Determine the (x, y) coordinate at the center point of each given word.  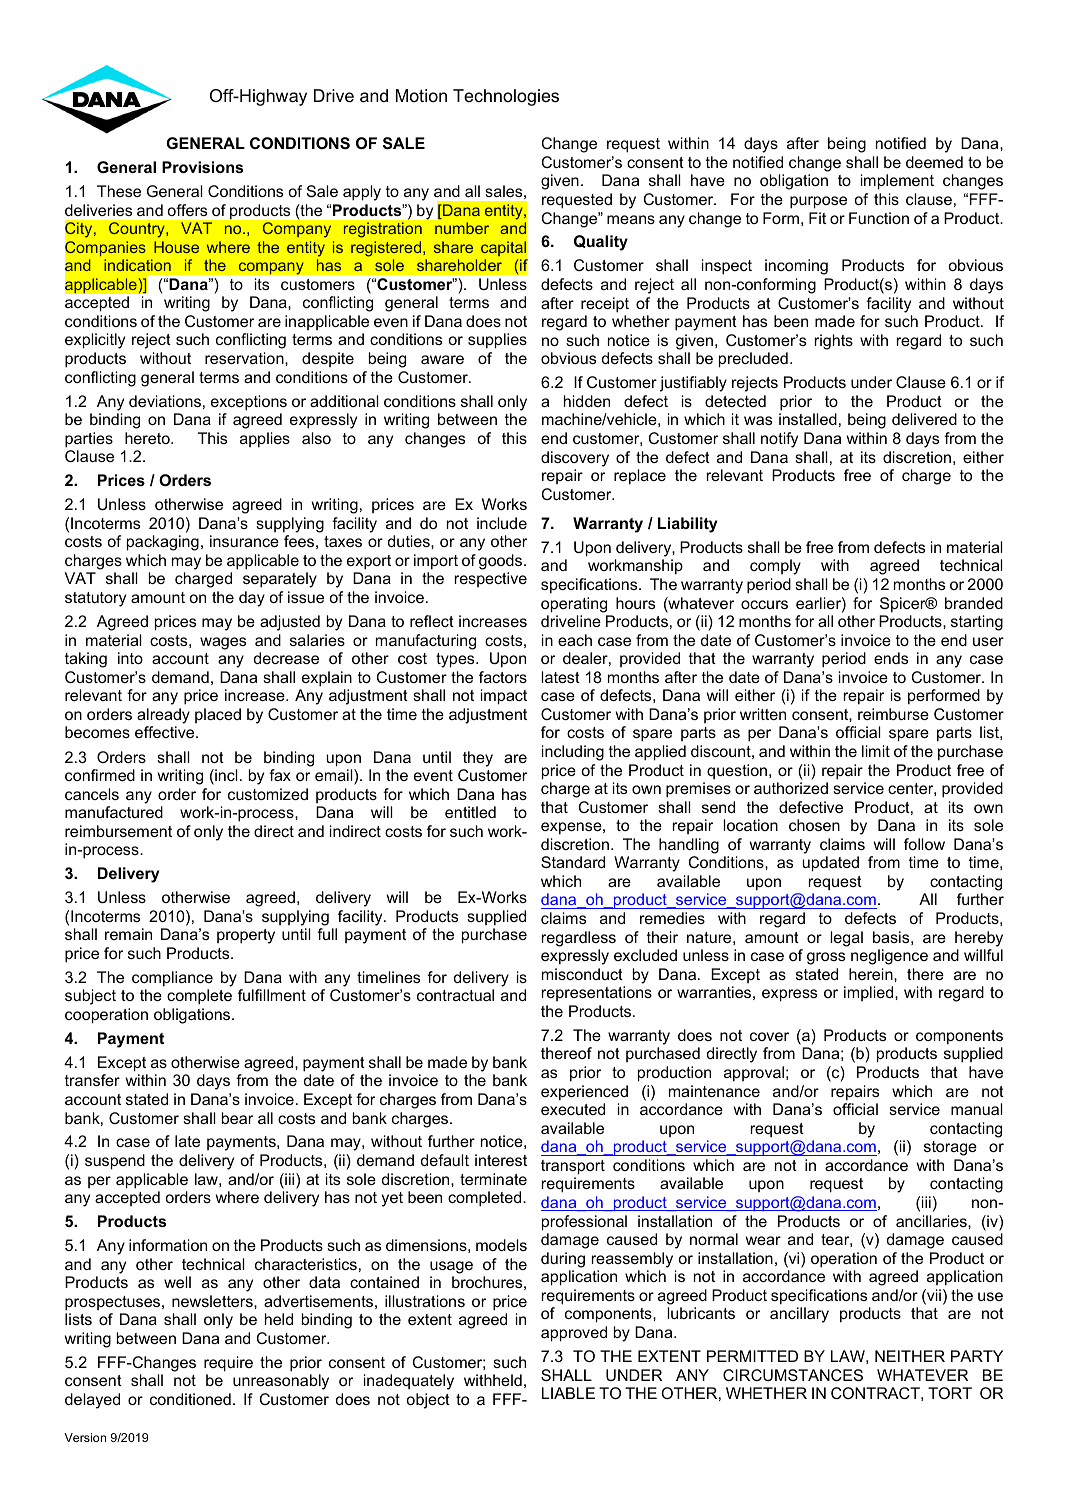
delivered (924, 419)
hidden (587, 401)
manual (977, 1109)
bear (237, 1118)
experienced (584, 1093)
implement (897, 182)
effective (166, 732)
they (478, 759)
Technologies (506, 97)
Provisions (202, 167)
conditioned (190, 1399)
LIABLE (568, 1393)
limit (876, 751)
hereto (148, 438)
